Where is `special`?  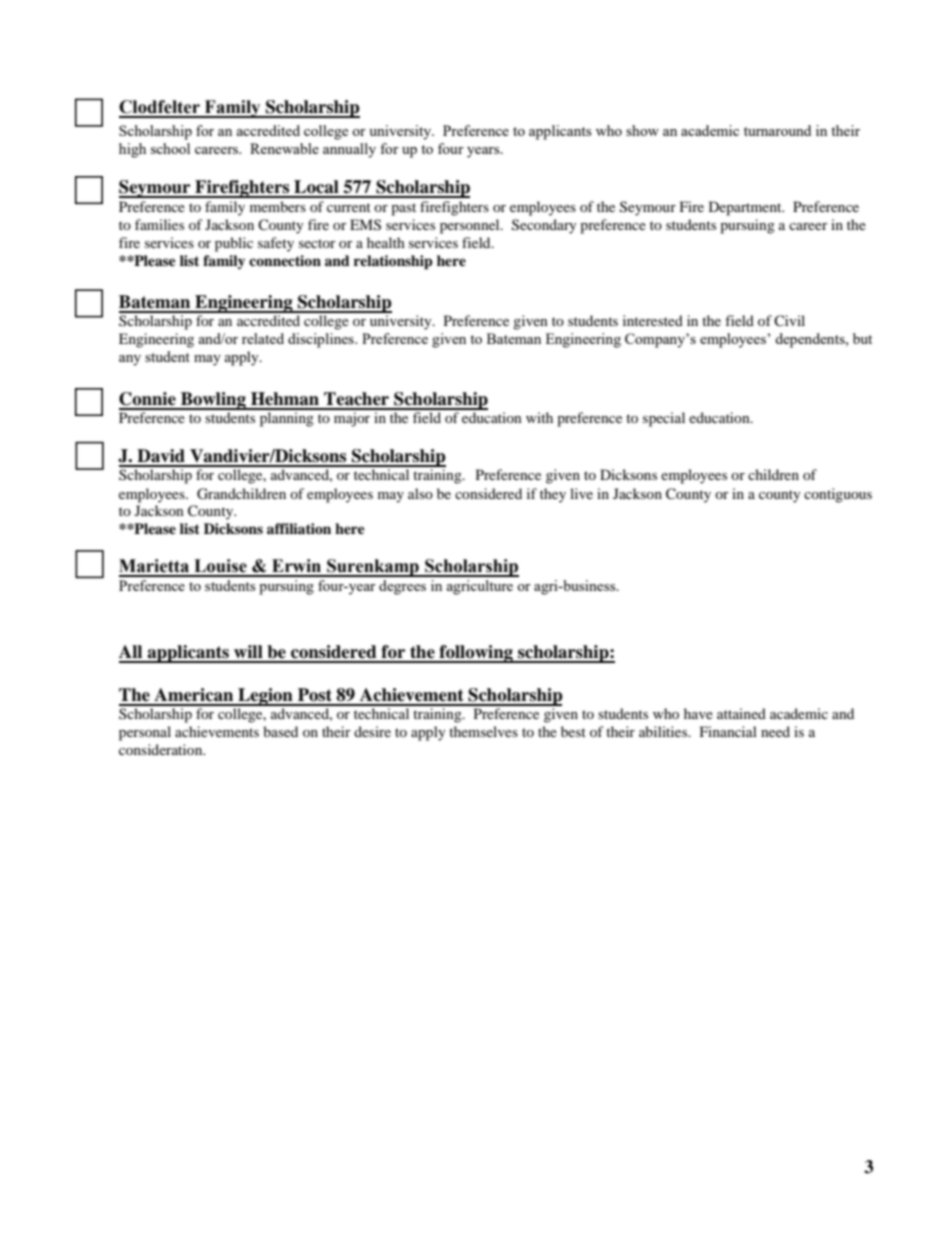 special is located at coordinates (664, 419).
